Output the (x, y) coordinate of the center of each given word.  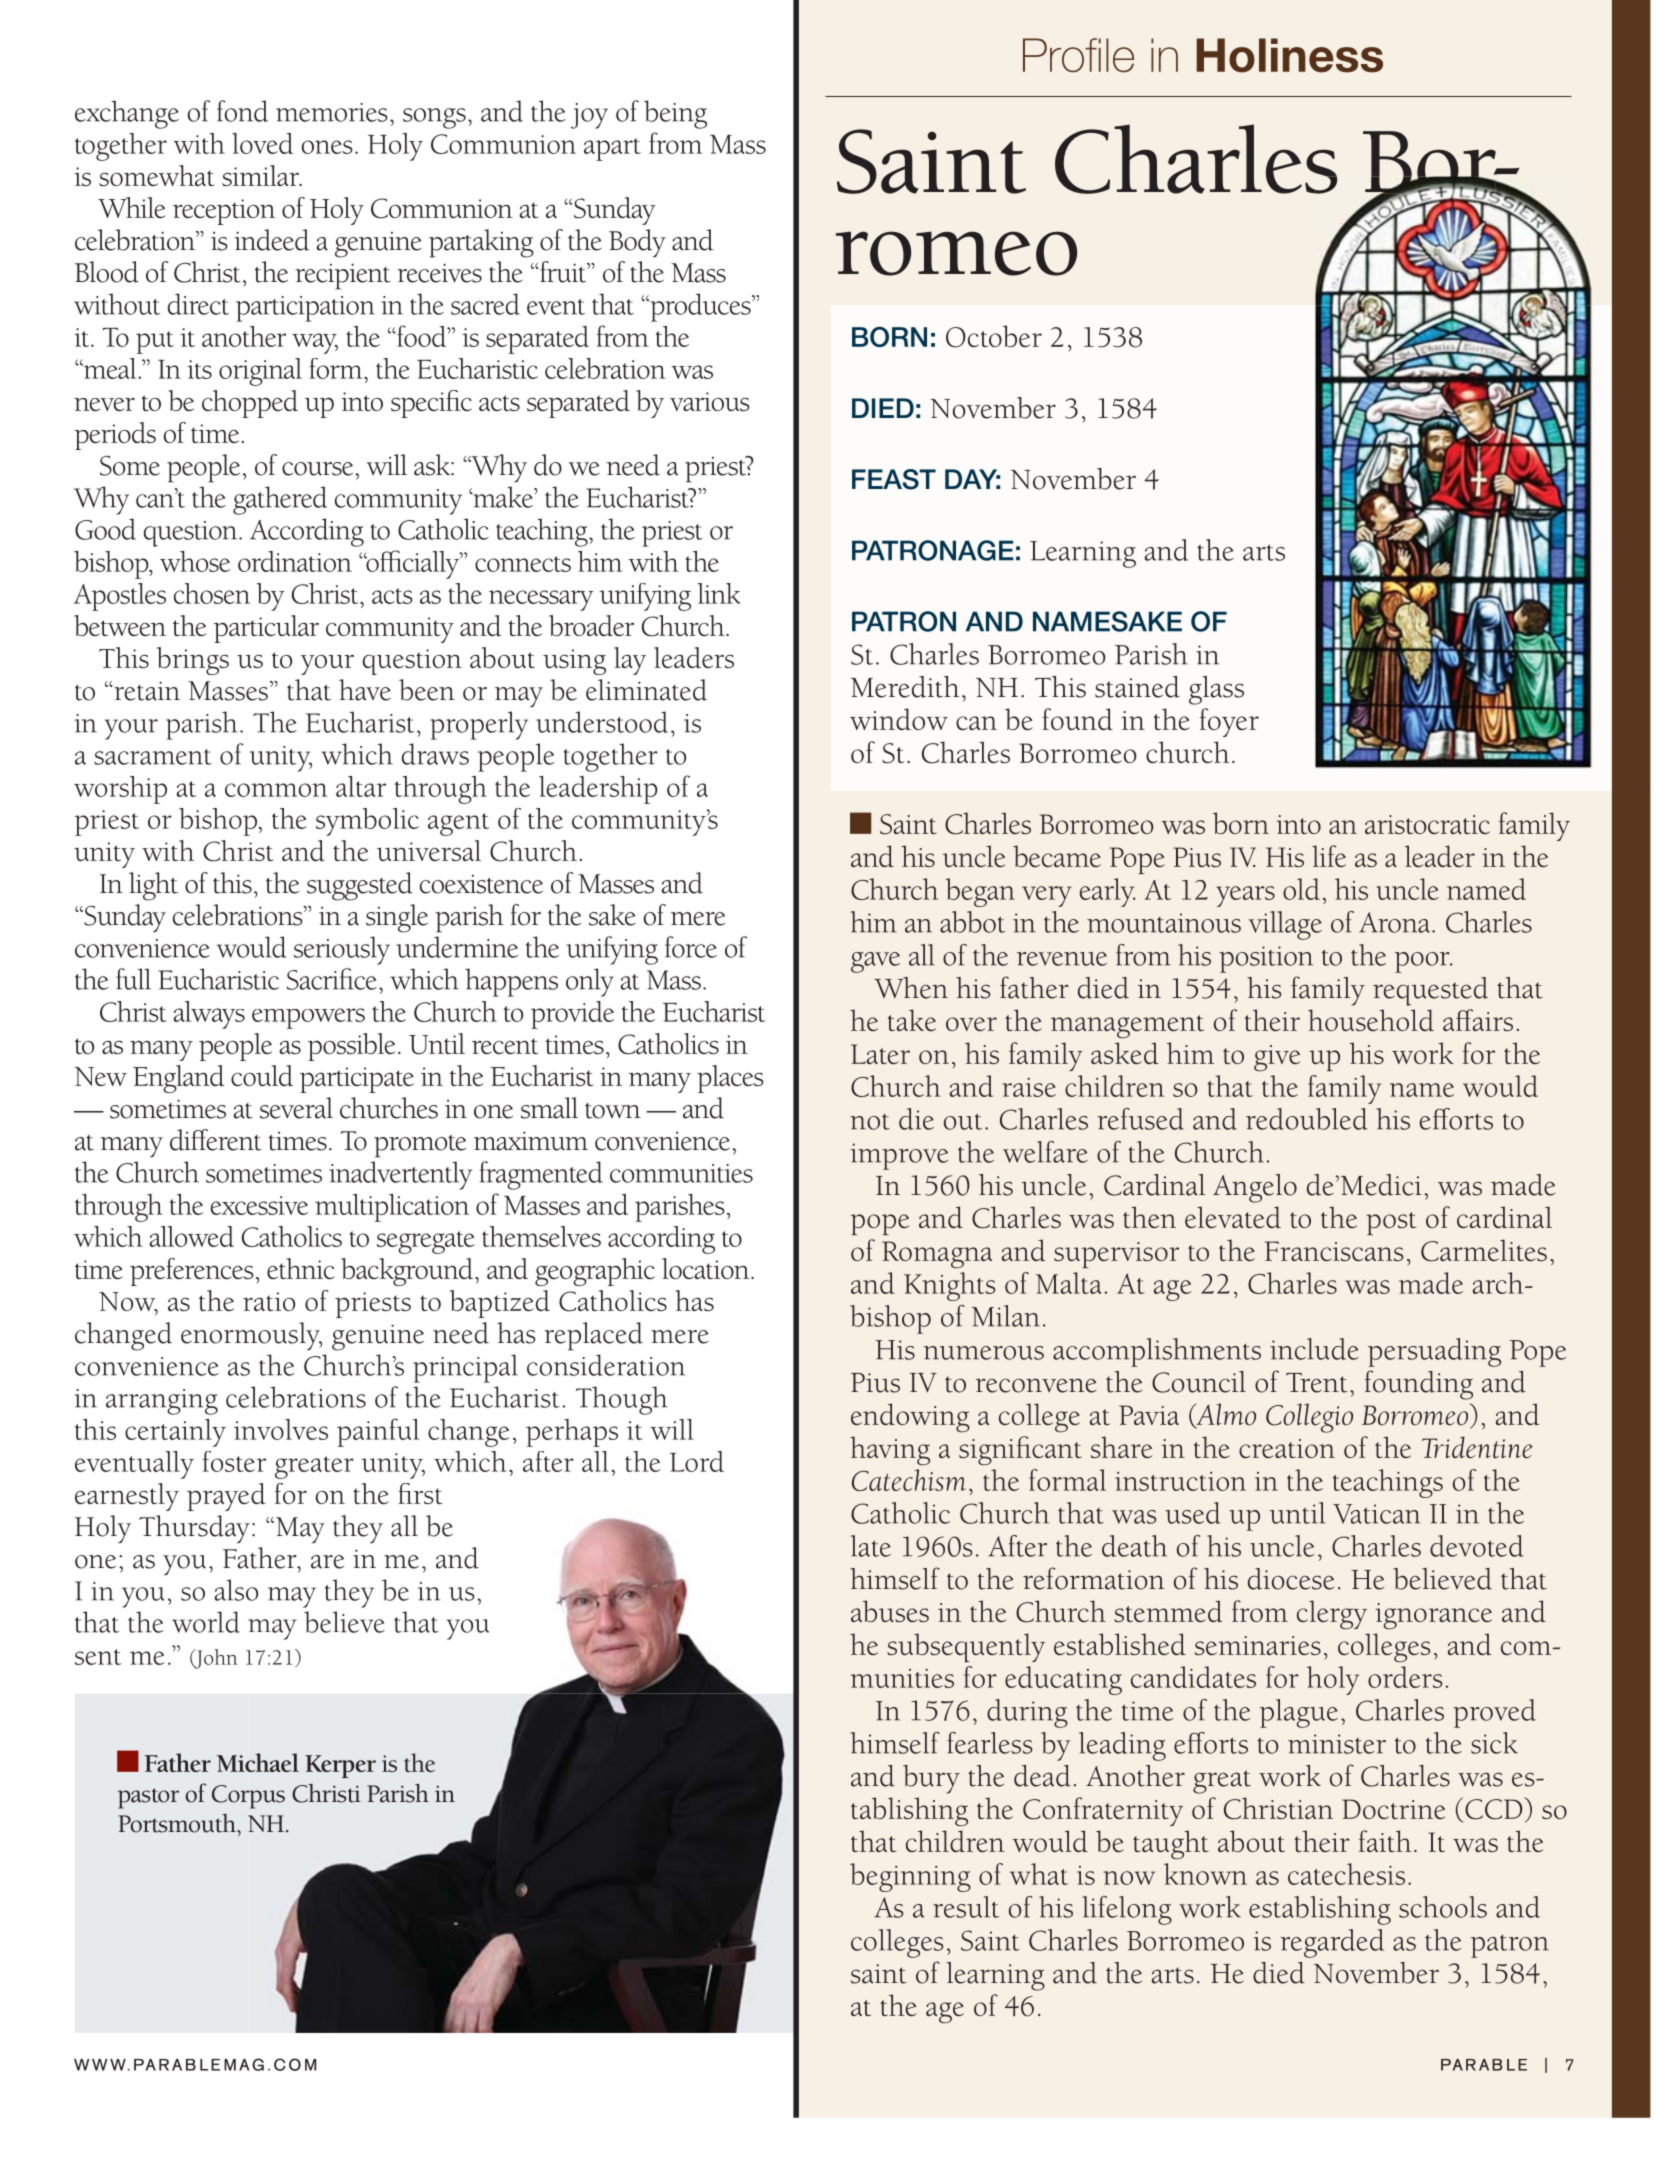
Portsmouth (178, 1823)
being (675, 114)
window (899, 719)
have (365, 690)
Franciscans (1334, 1251)
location (707, 1268)
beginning (910, 1877)
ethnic (300, 1268)
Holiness (1289, 55)
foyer (1229, 722)
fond (242, 111)
